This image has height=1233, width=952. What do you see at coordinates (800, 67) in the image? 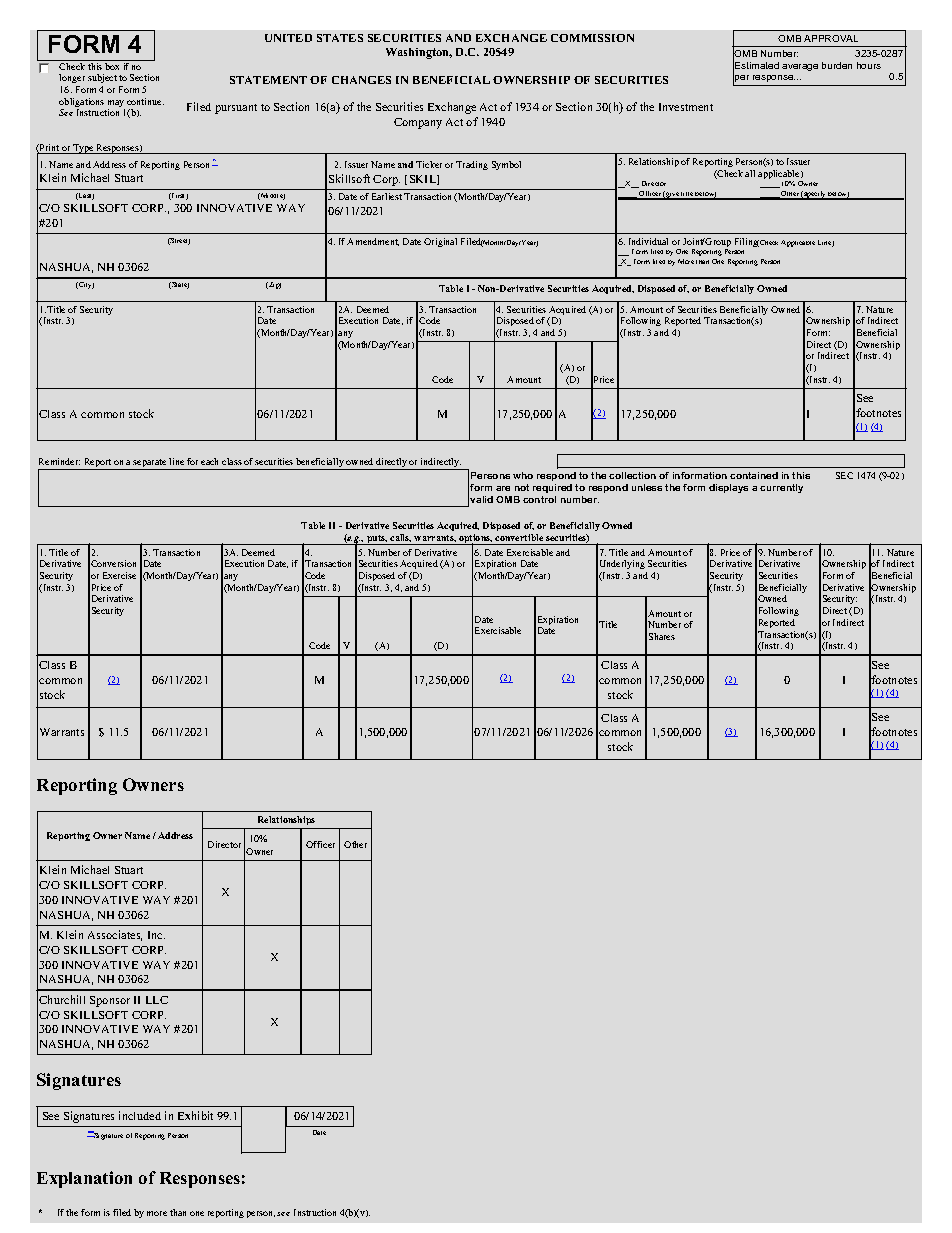
I see `average` at bounding box center [800, 67].
